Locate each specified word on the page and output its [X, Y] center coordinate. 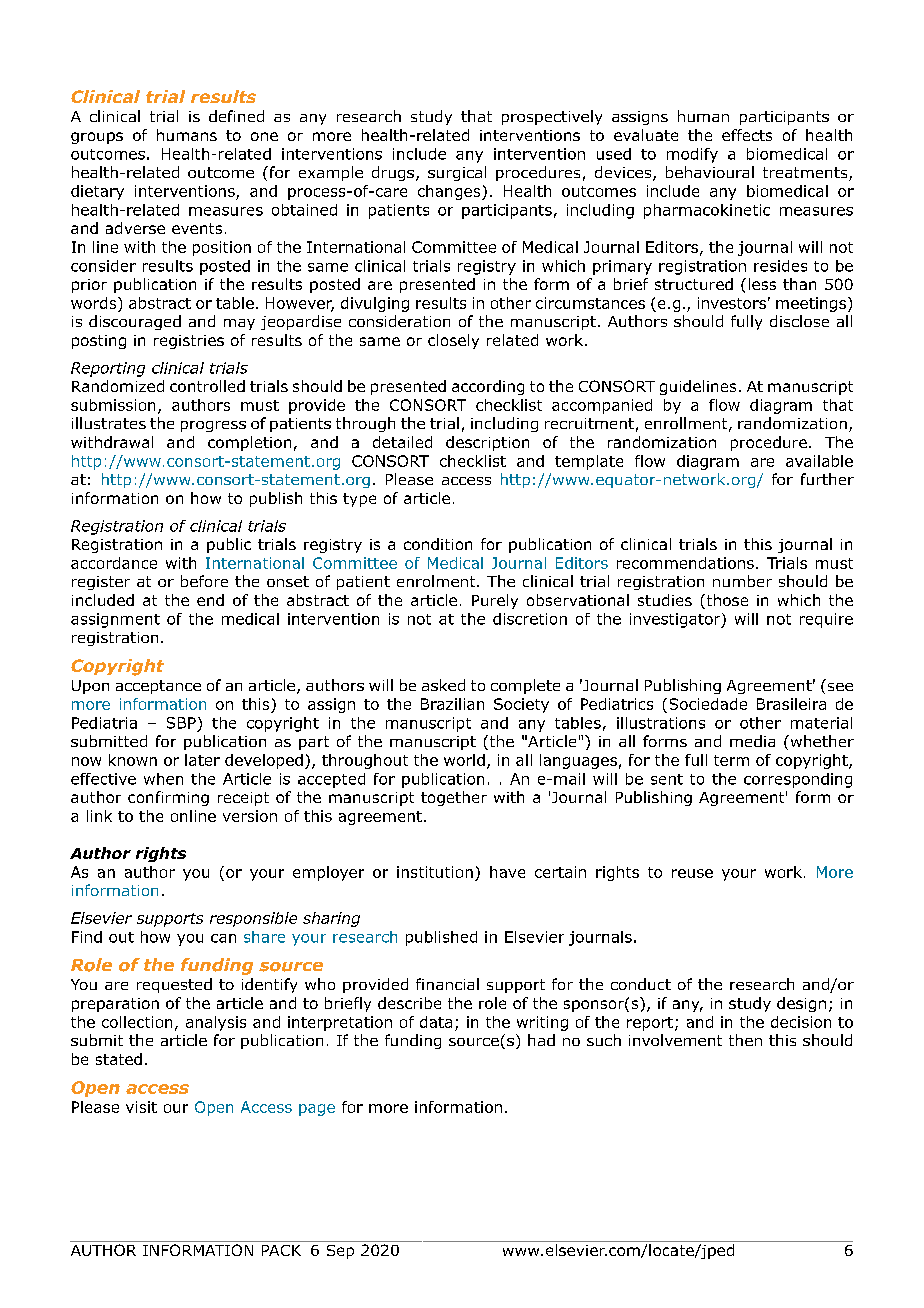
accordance [114, 563]
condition [438, 544]
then [745, 1040]
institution [435, 872]
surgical [457, 173]
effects [747, 135]
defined [236, 116]
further [827, 479]
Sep [340, 1252]
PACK [281, 1250]
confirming [168, 798]
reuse [692, 873]
